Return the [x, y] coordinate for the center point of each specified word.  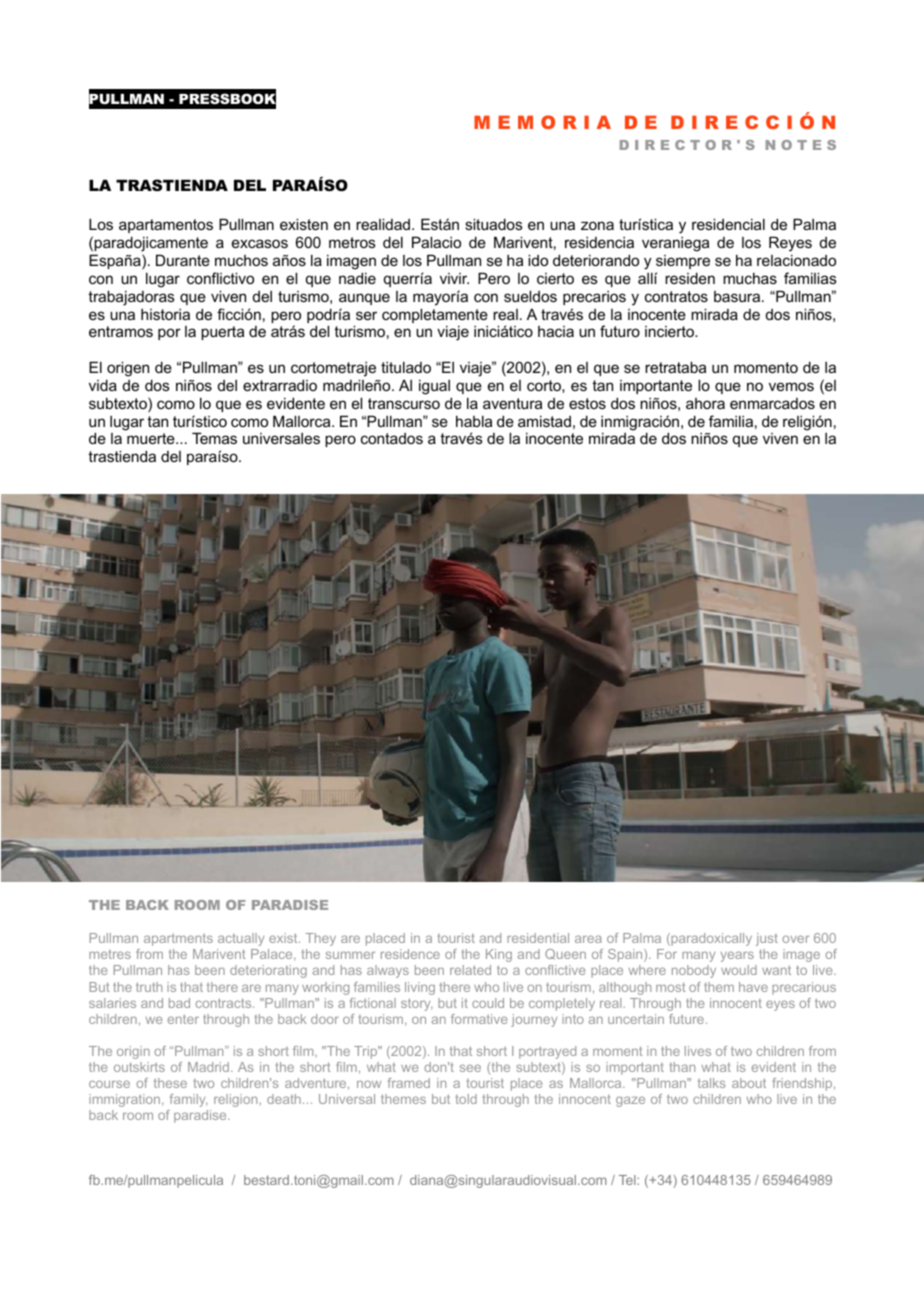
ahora [705, 403]
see [470, 1068]
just [767, 939]
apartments [178, 940]
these [170, 1083]
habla [474, 421]
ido [538, 260]
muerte [152, 438]
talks [711, 1083]
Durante [183, 260]
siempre [683, 262]
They [321, 939]
